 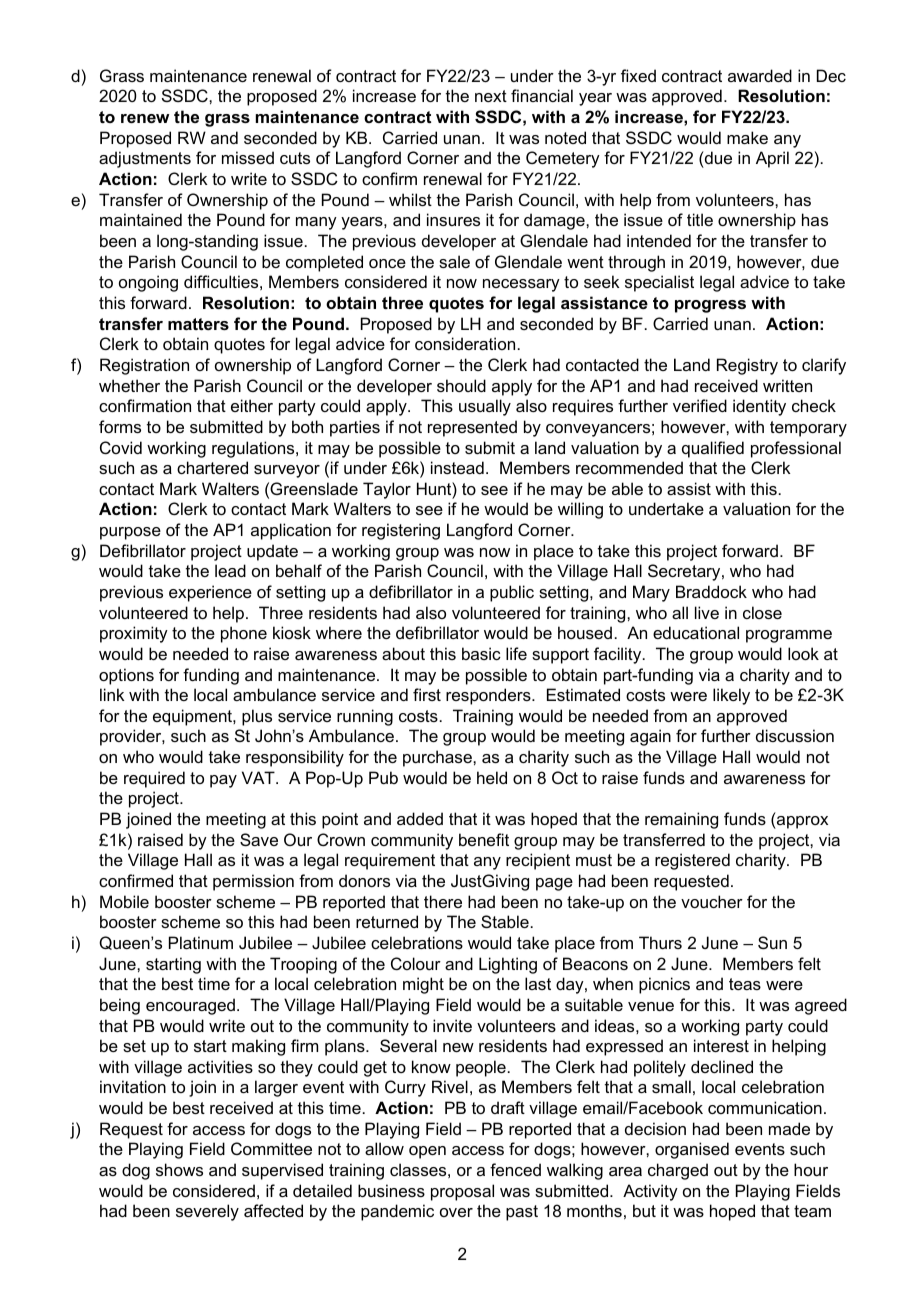 I want to click on remaining, so click(x=681, y=820).
